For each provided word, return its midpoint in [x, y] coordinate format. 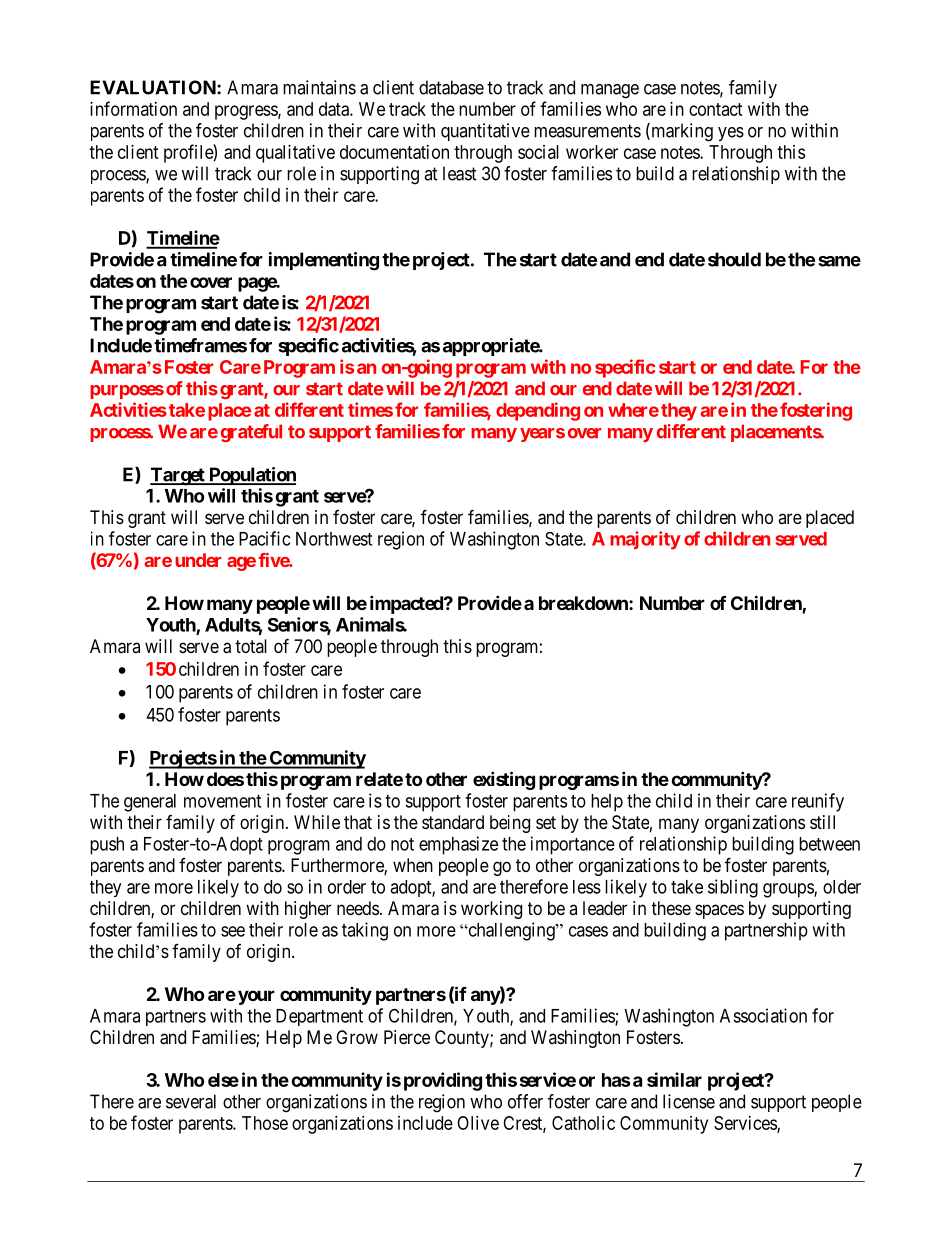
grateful [251, 433]
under [198, 560]
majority [645, 540]
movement [222, 801]
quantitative [485, 132]
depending [538, 411]
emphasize [458, 845]
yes [731, 134]
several [191, 1101]
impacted [407, 604]
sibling [733, 888]
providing [443, 1081]
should [734, 259]
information [133, 108]
